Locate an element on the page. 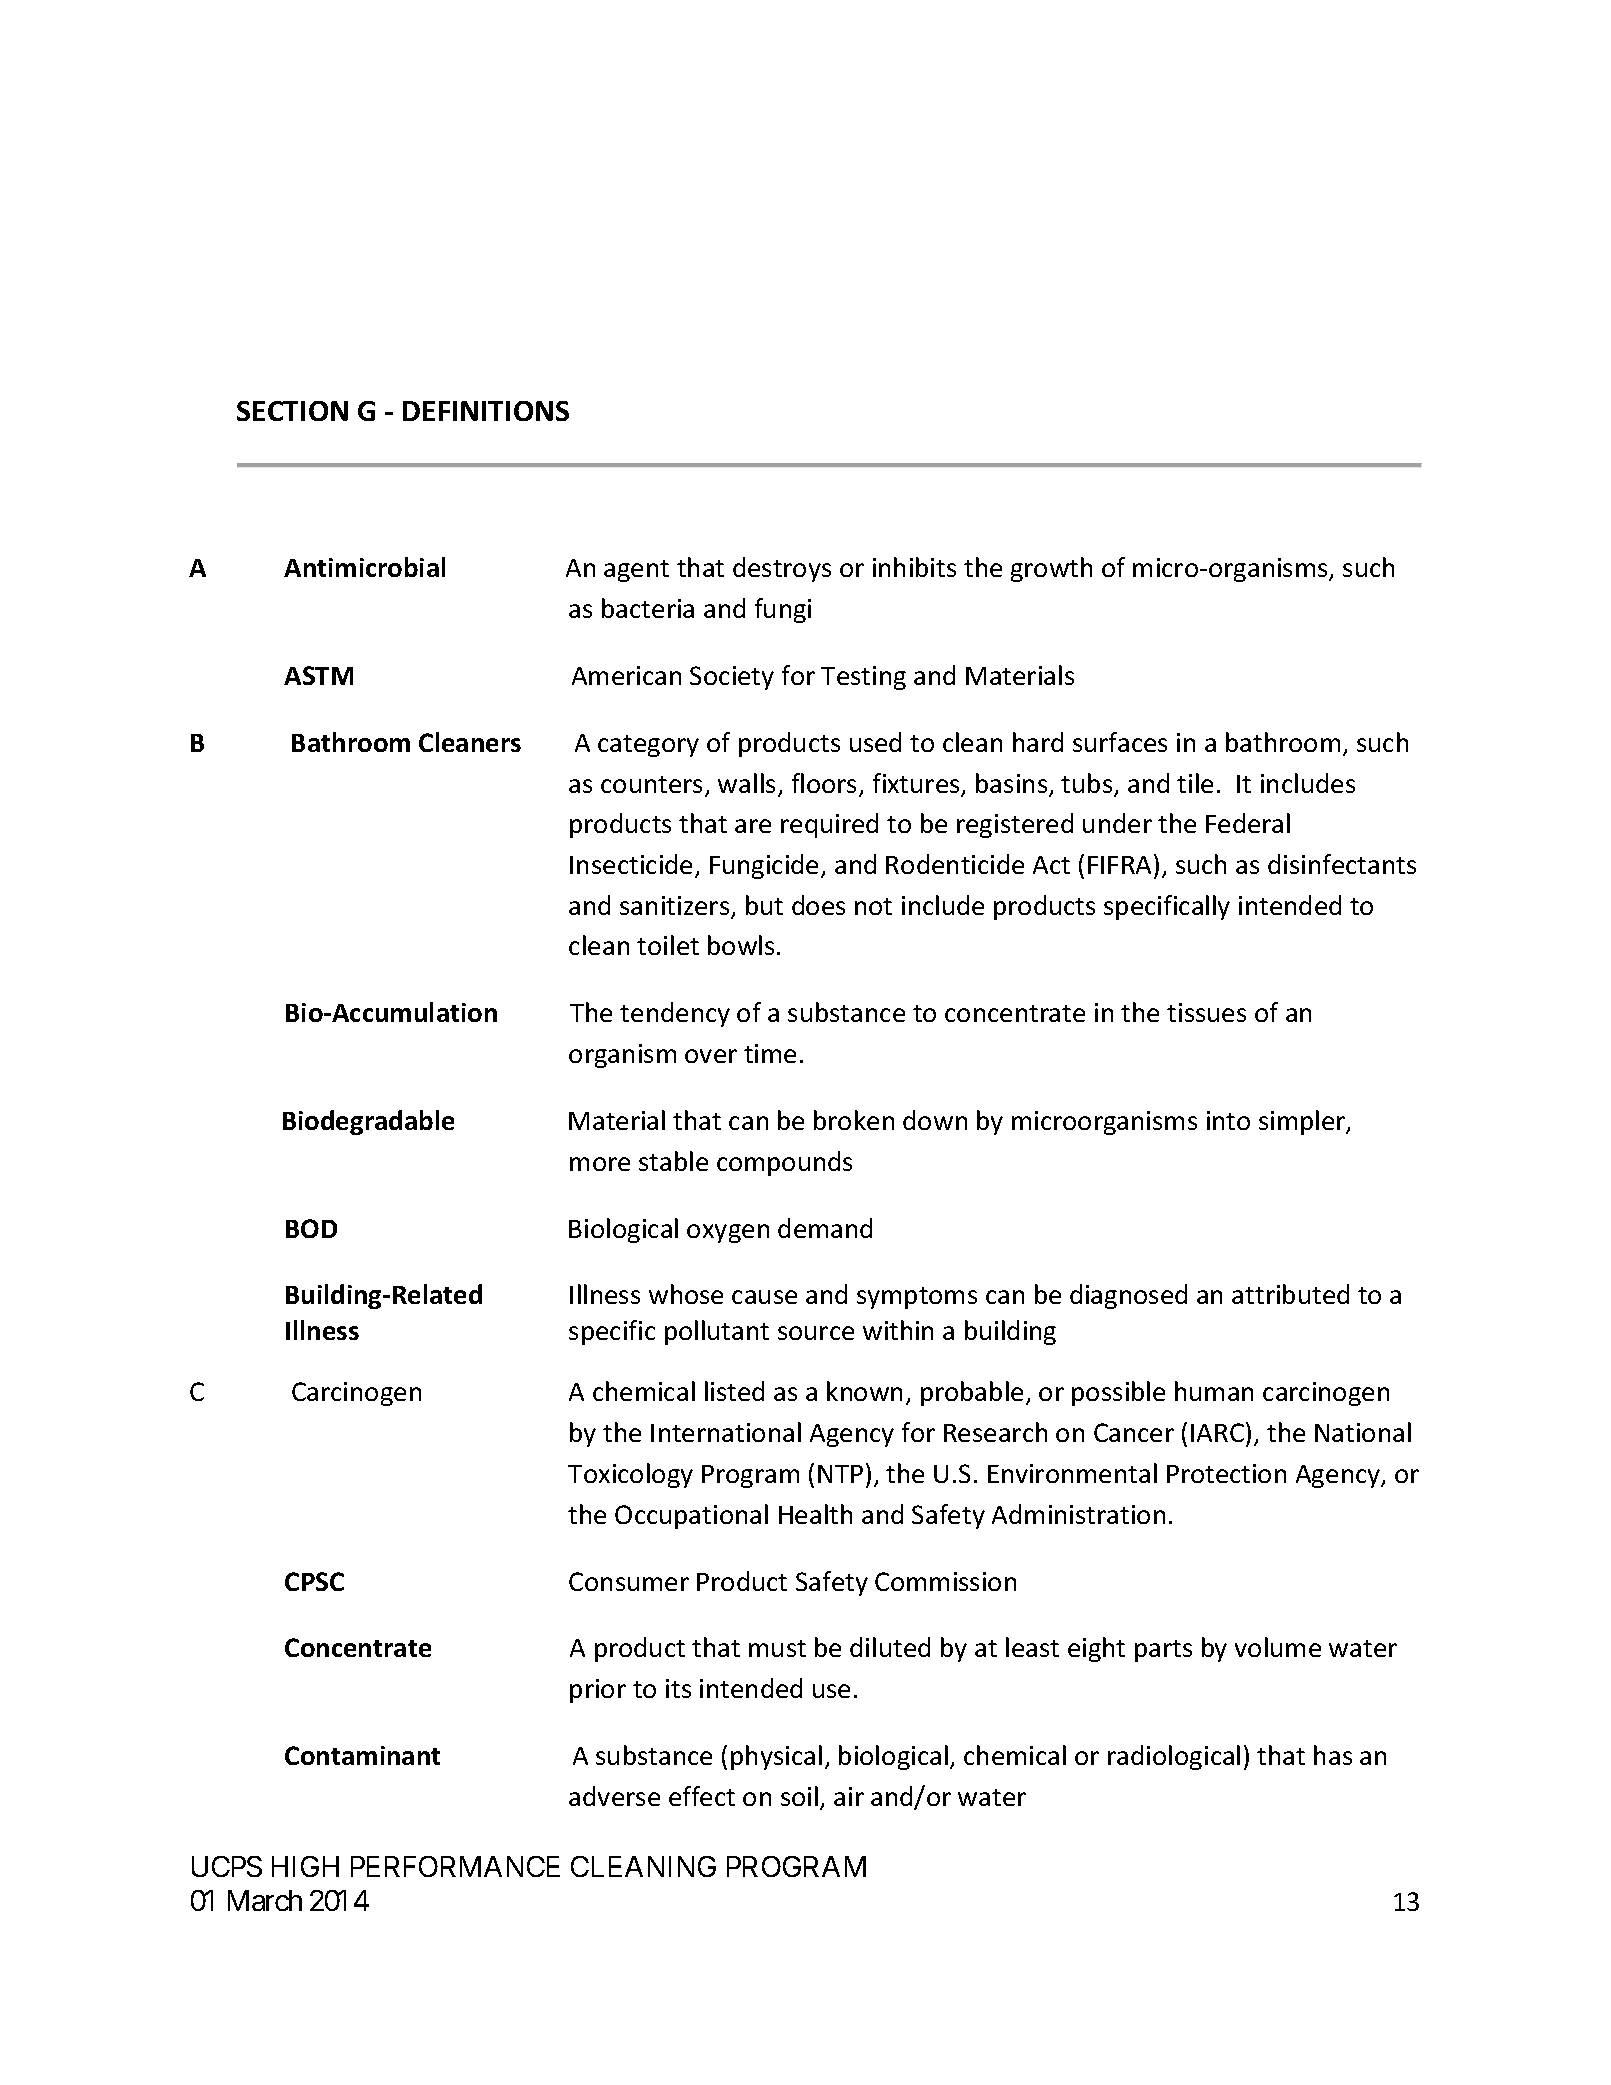 This page has height=2085, width=1611. Toxicology is located at coordinates (630, 1475).
